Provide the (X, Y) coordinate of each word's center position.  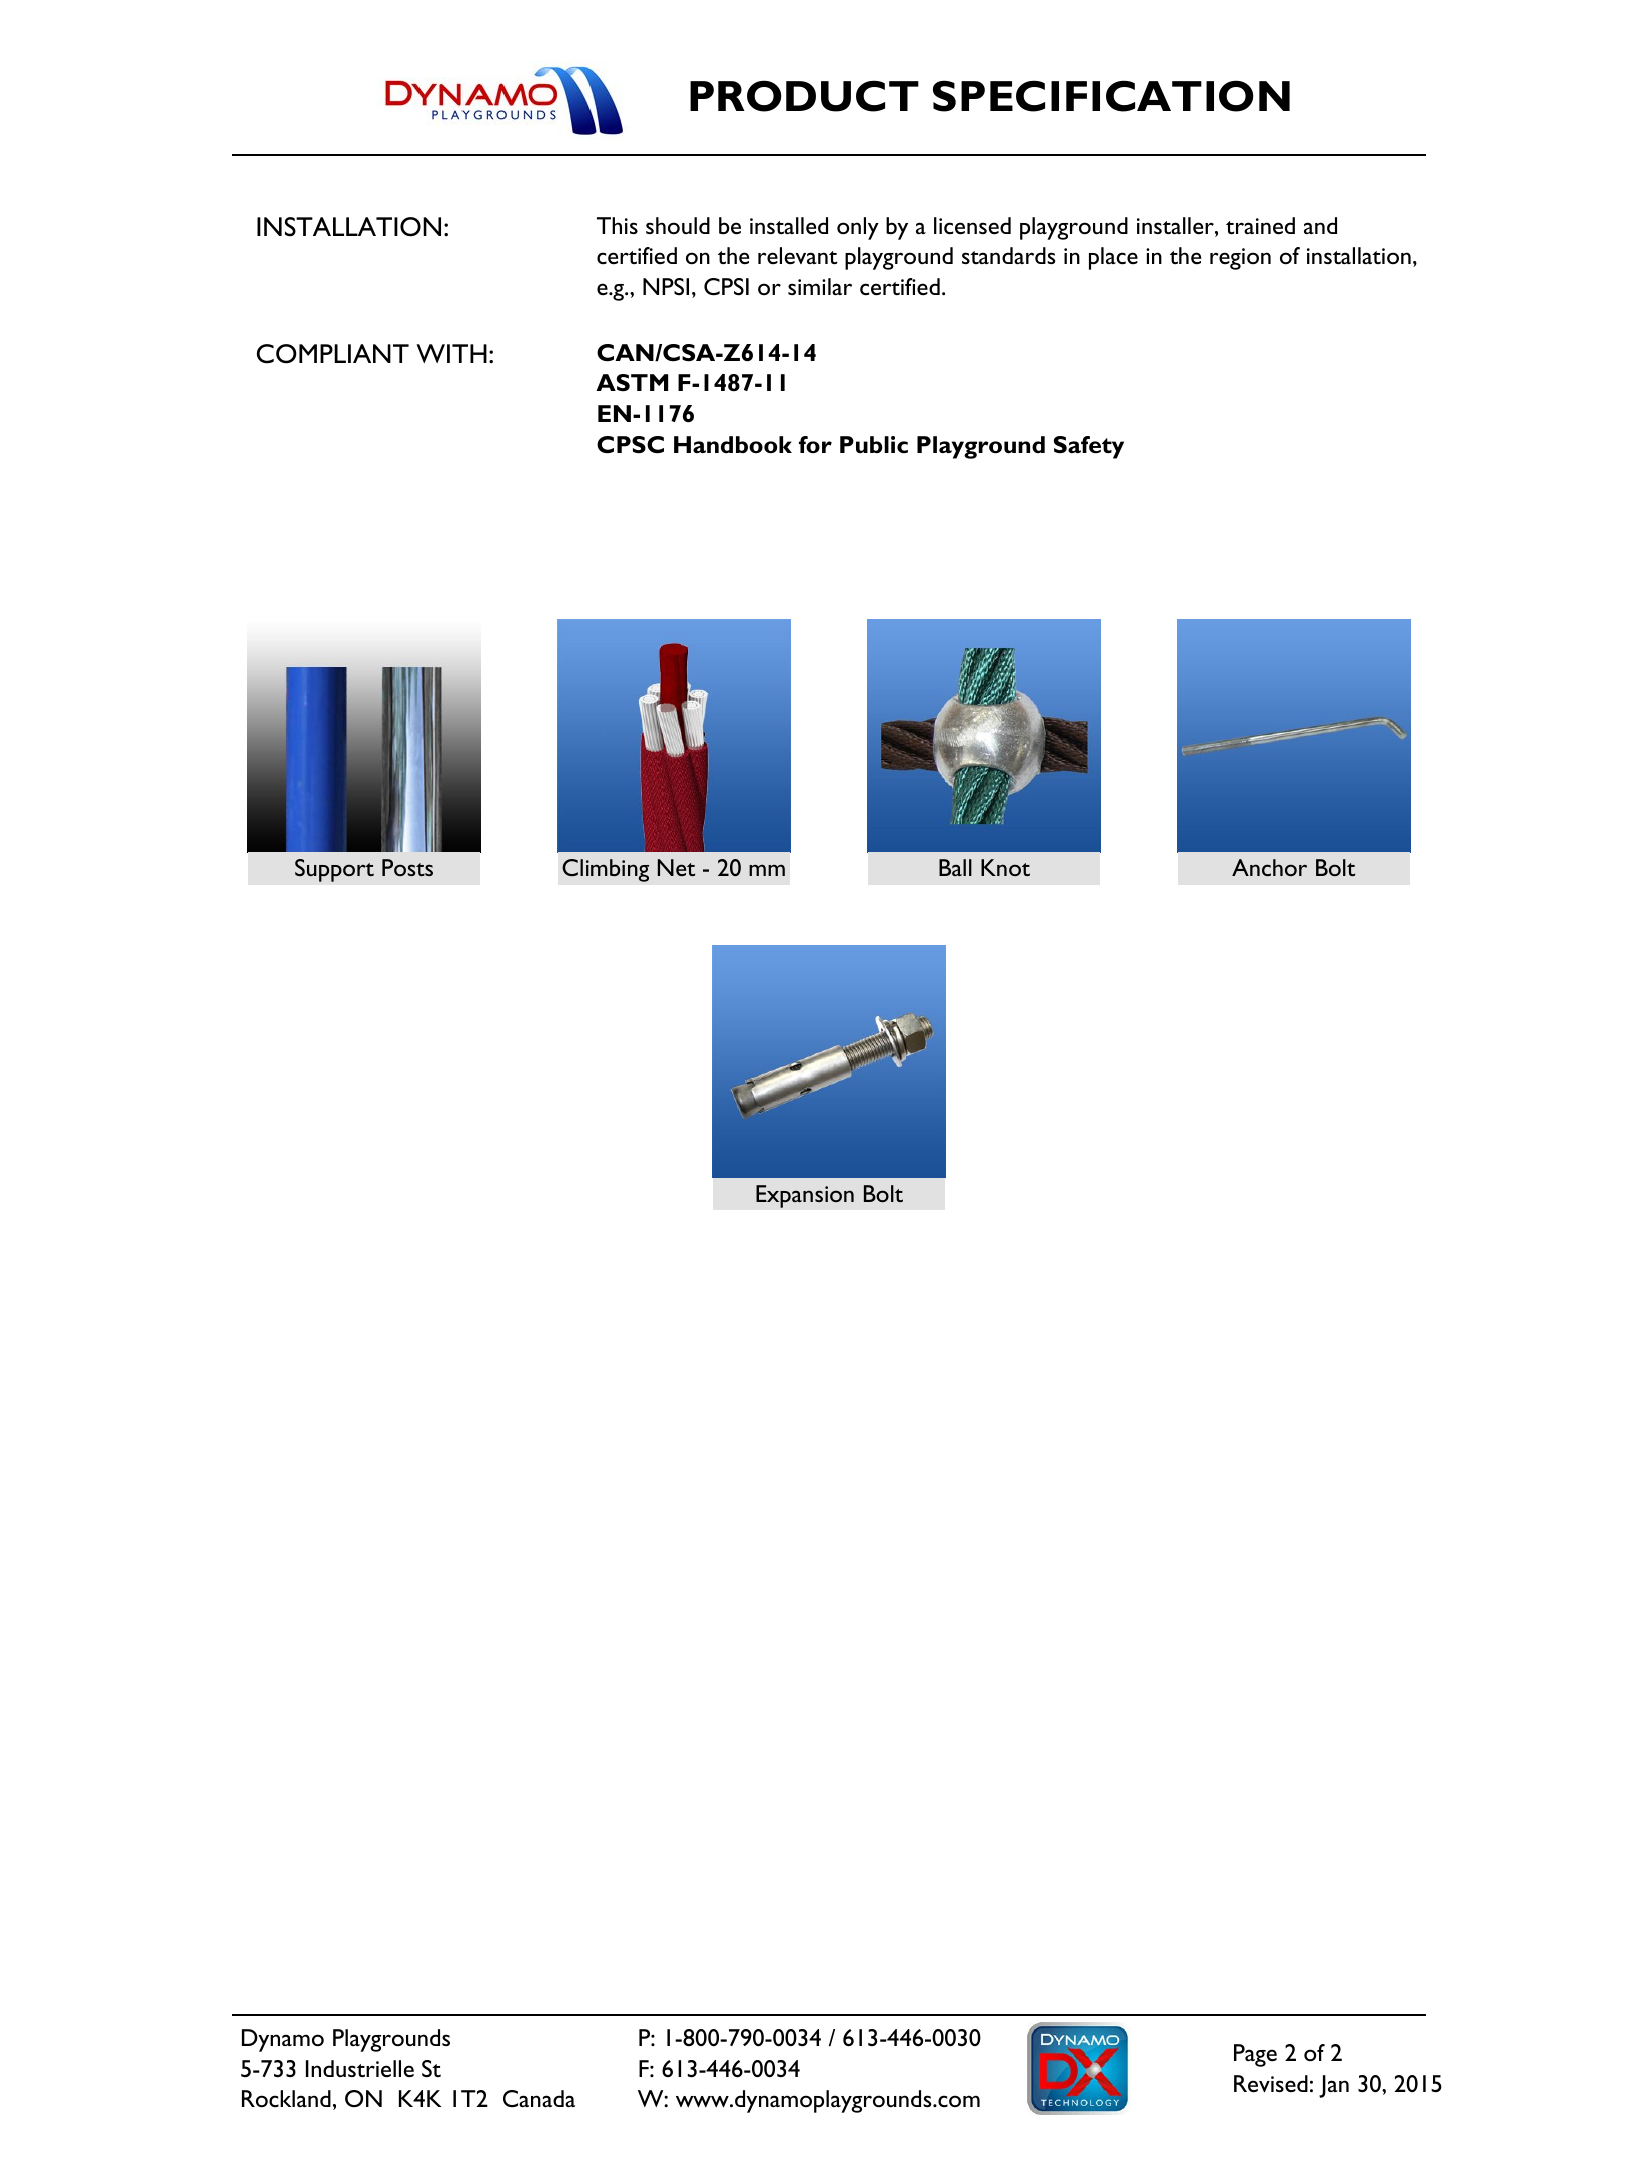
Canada (539, 2098)
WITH (451, 353)
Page (1255, 2055)
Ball (955, 867)
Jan (1334, 2086)
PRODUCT (804, 96)
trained (1260, 226)
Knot (1005, 867)
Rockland (286, 2099)
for (815, 444)
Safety (1089, 447)
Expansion (805, 1196)
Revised (1271, 2084)
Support (334, 870)
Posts (407, 867)
